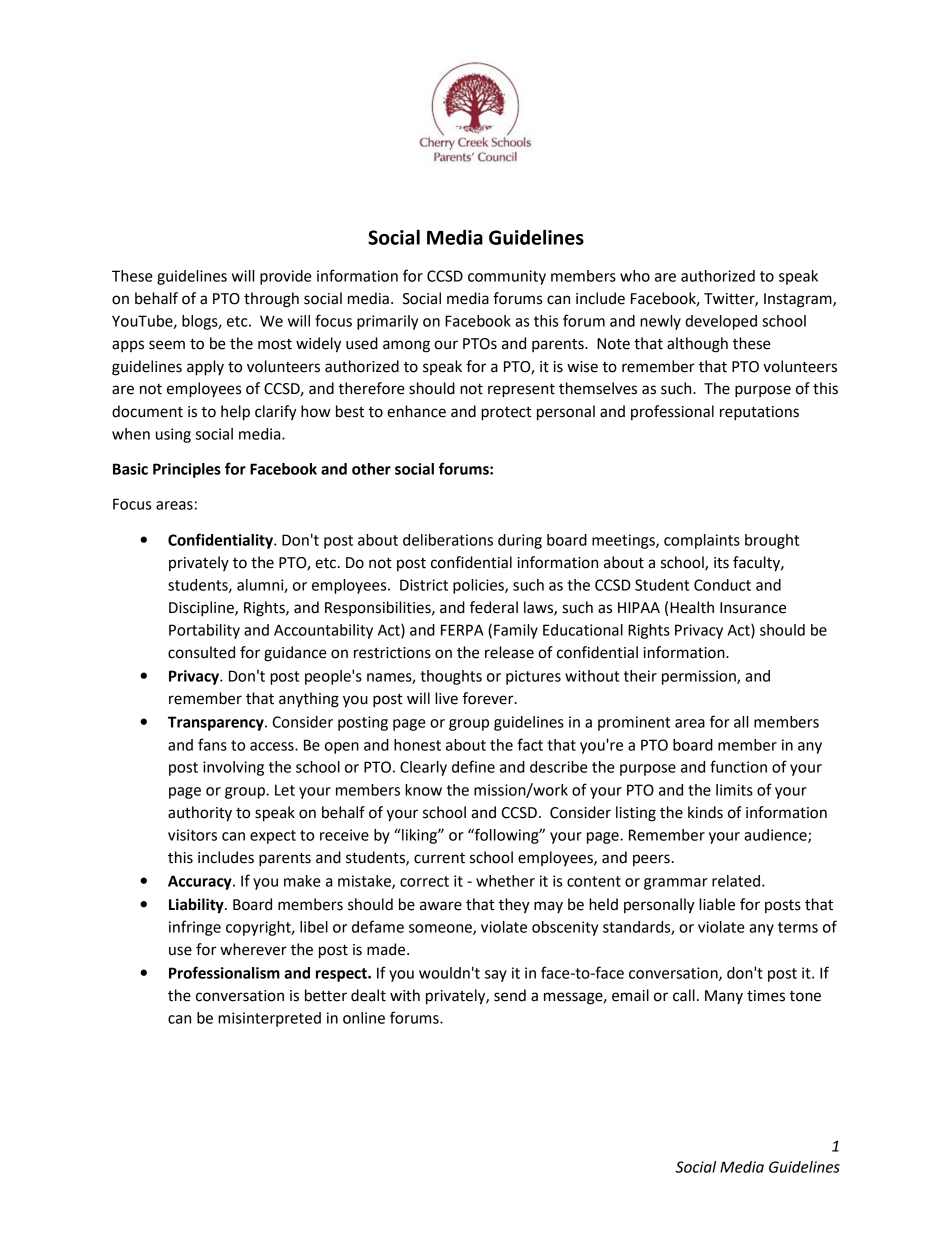 Image resolution: width=952 pixels, height=1233 pixels. I want to click on community, so click(507, 277).
